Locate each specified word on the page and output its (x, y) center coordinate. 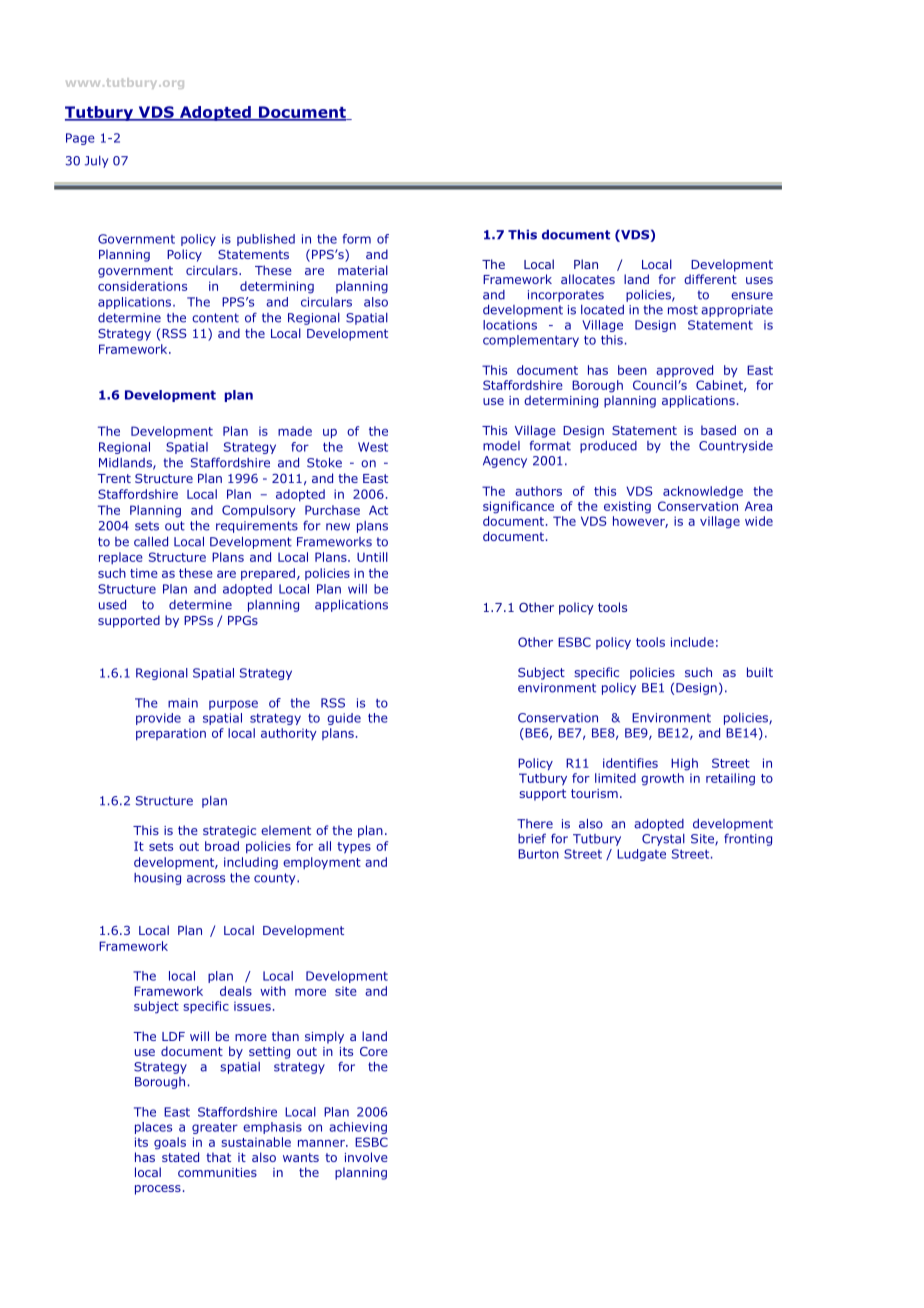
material (363, 270)
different (710, 279)
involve (366, 1157)
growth (662, 779)
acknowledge (703, 492)
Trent (114, 478)
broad (222, 846)
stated (180, 1157)
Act (378, 510)
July (96, 162)
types (354, 847)
